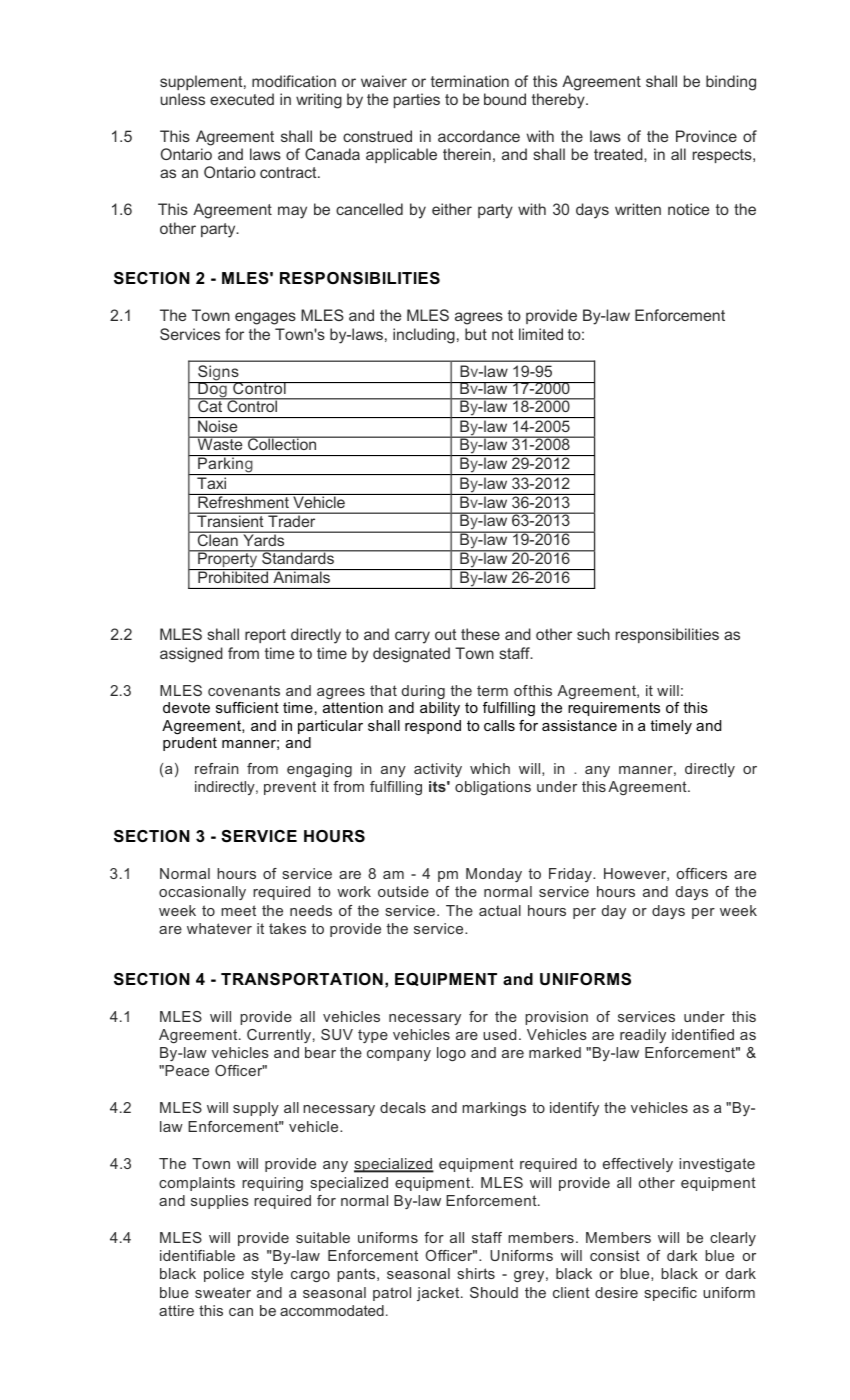 The width and height of the screenshot is (850, 1400). What do you see at coordinates (476, 1273) in the screenshot?
I see `shirts` at bounding box center [476, 1273].
